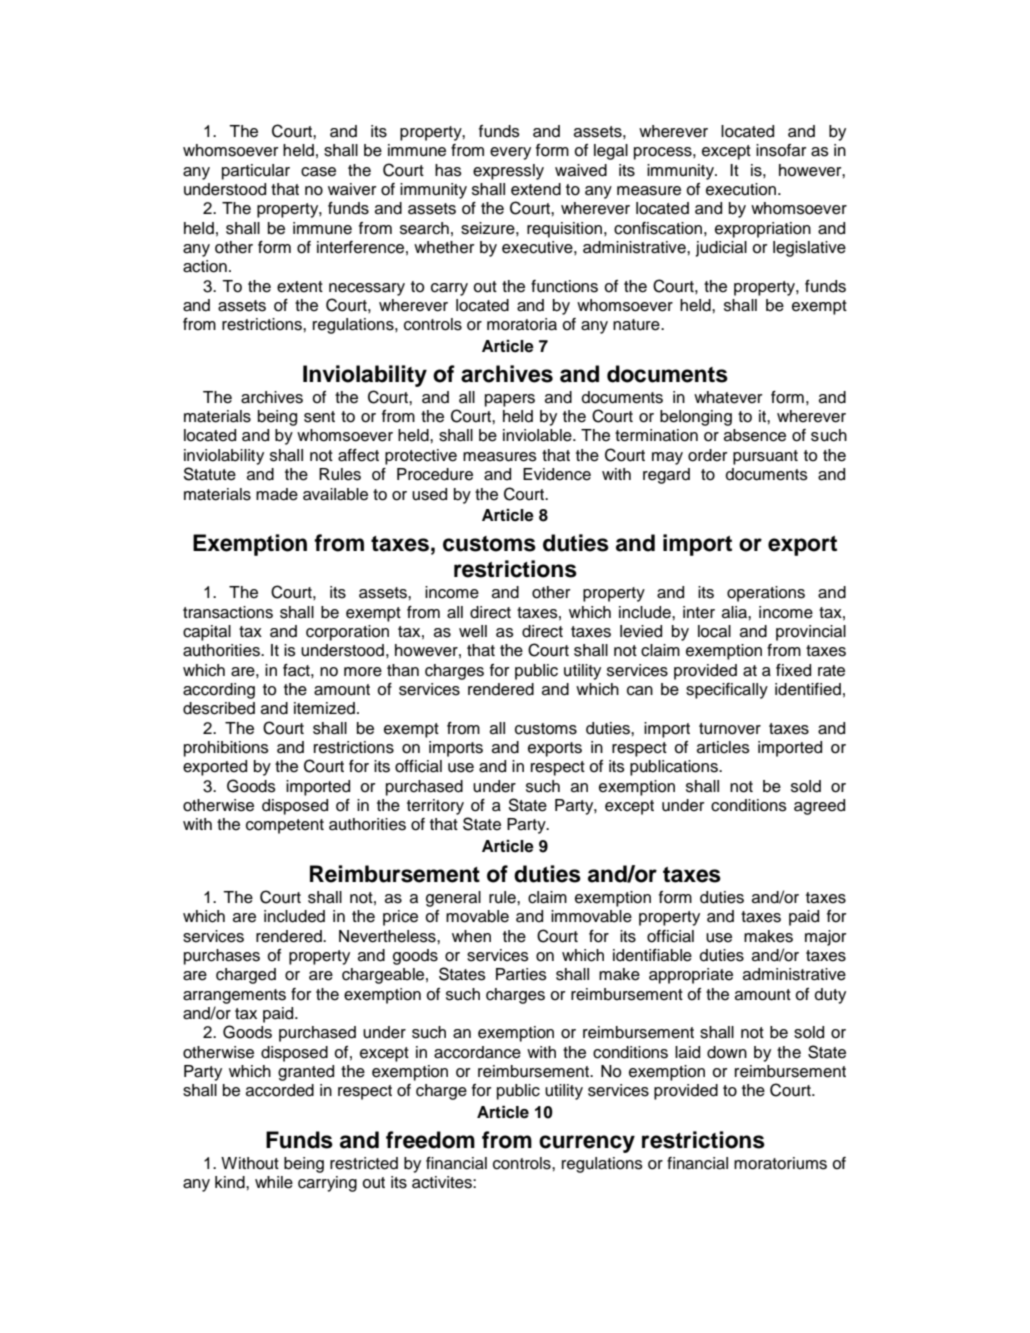  I want to click on fixed, so click(793, 670).
